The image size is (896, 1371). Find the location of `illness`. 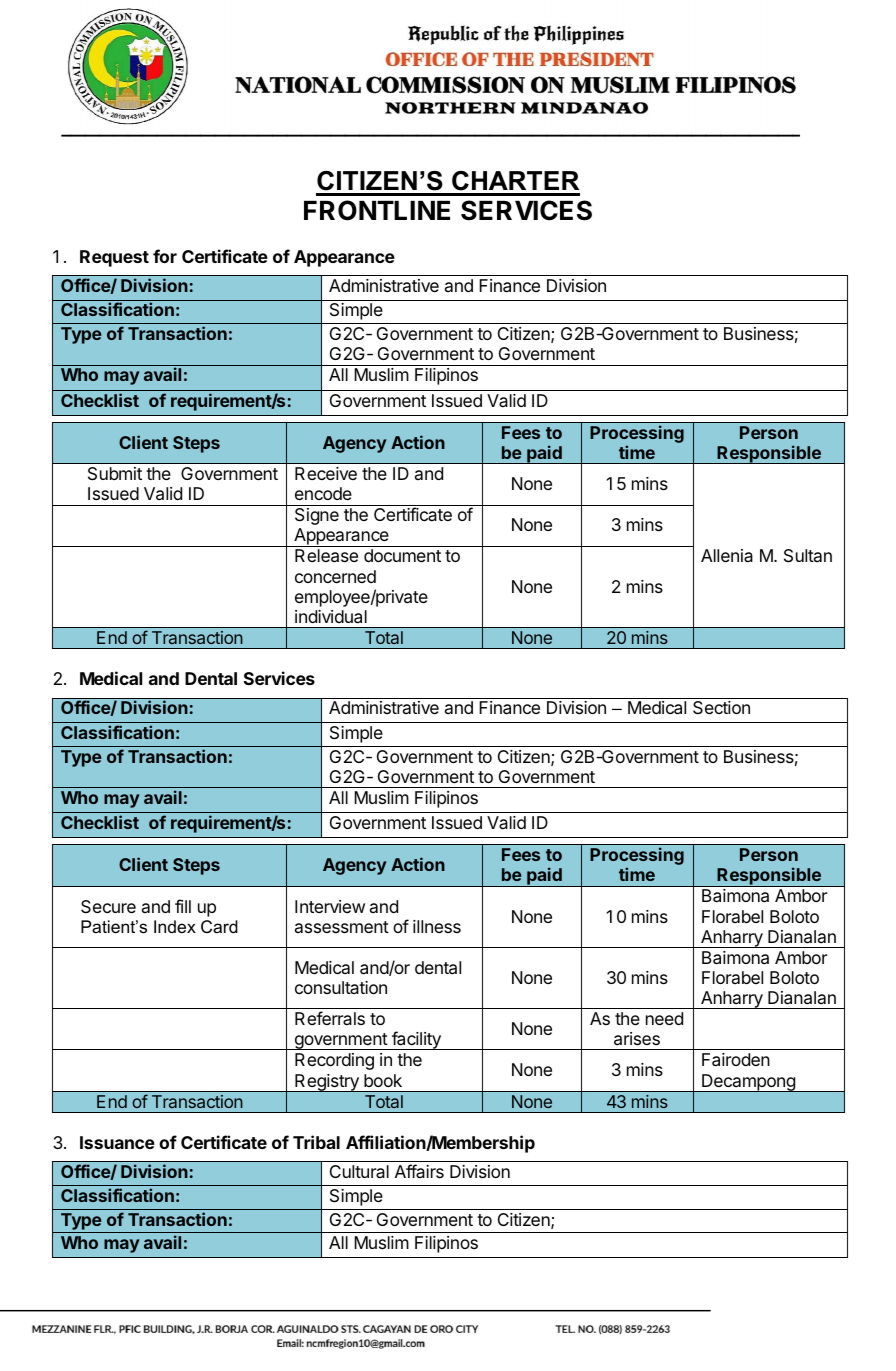

illness is located at coordinates (437, 926).
